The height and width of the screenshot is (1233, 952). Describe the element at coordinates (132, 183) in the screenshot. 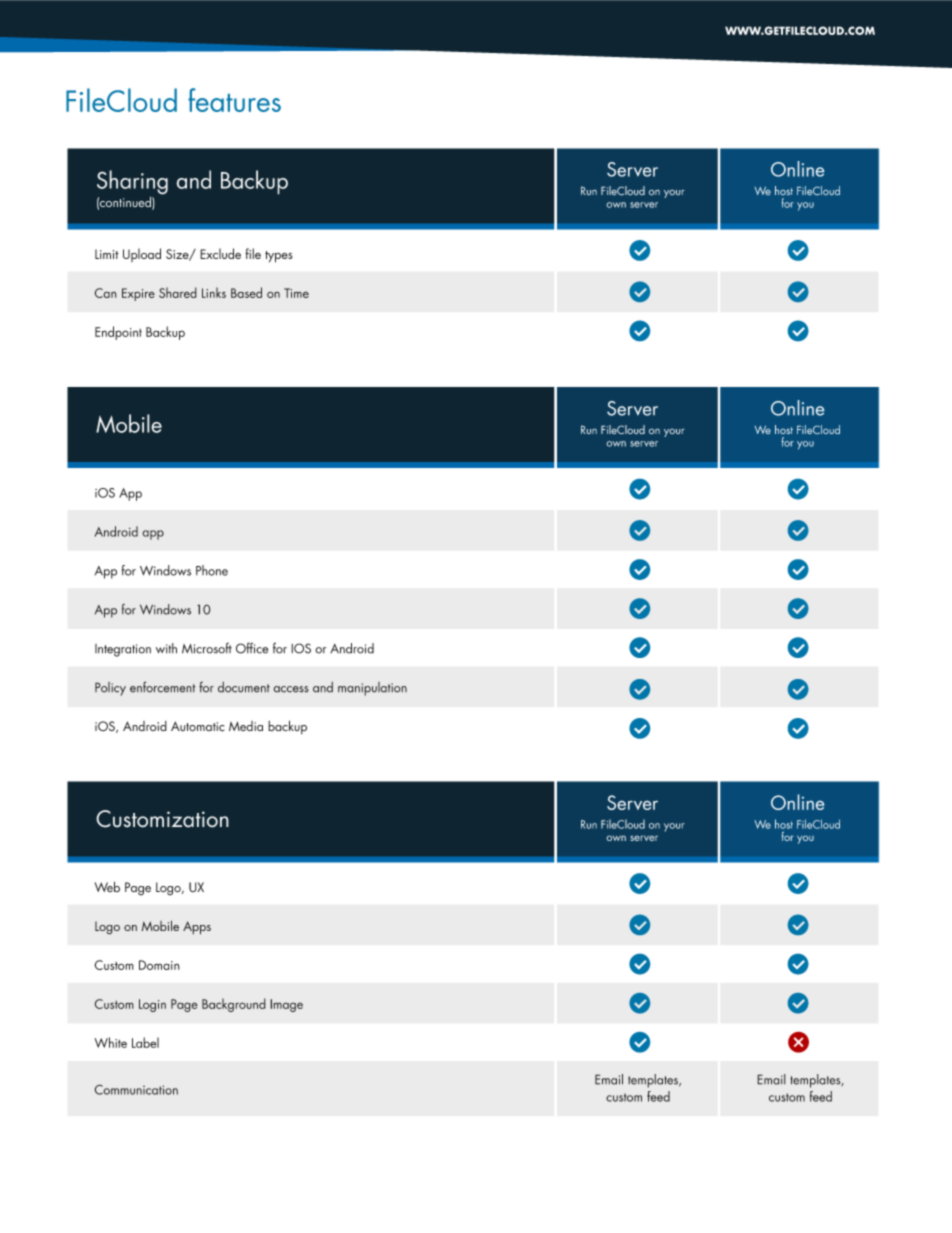

I see `Sharing` at that location.
